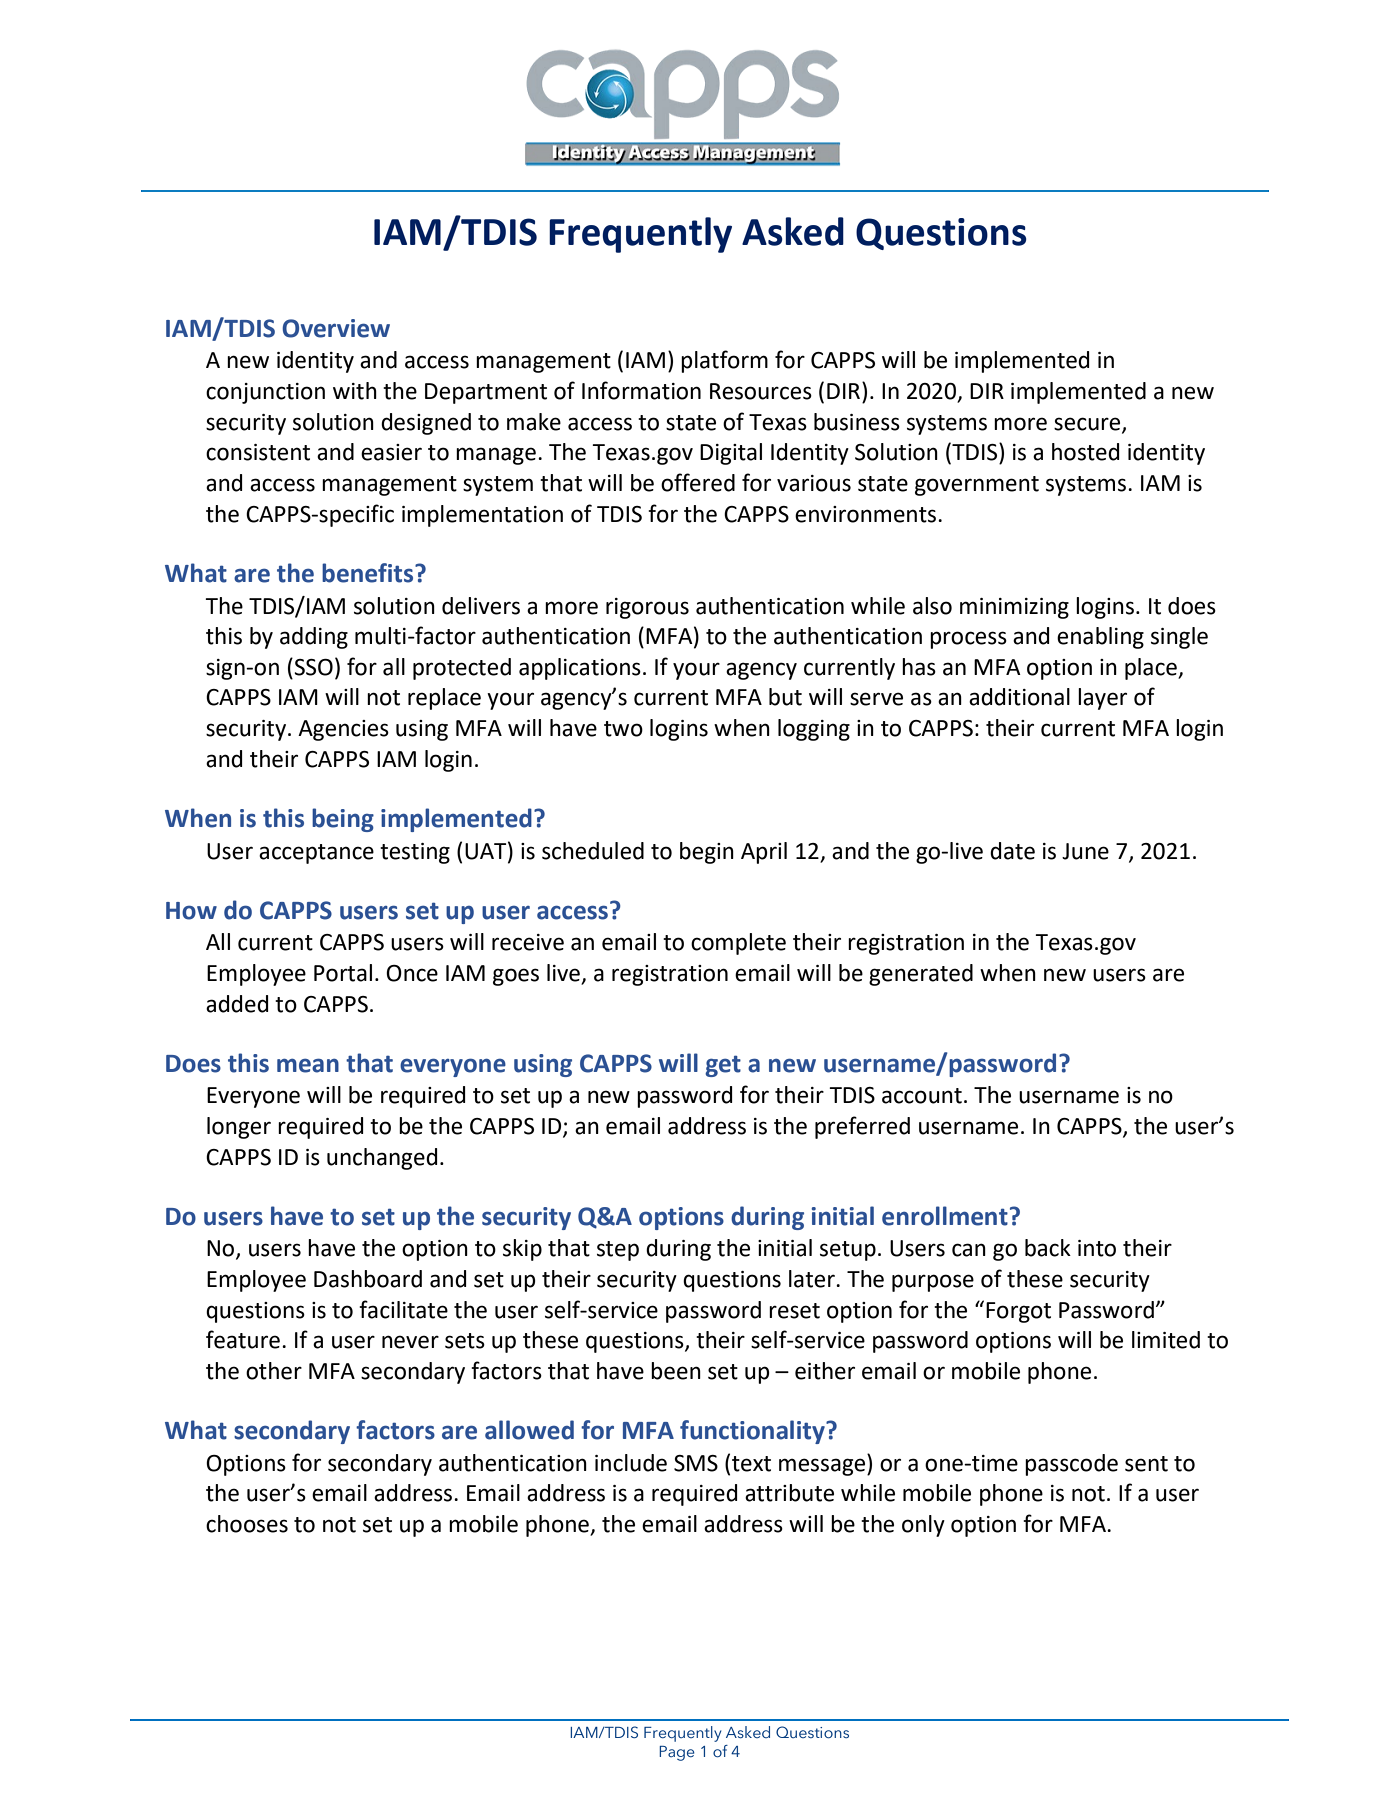  What do you see at coordinates (1088, 424) in the screenshot?
I see `secure` at bounding box center [1088, 424].
